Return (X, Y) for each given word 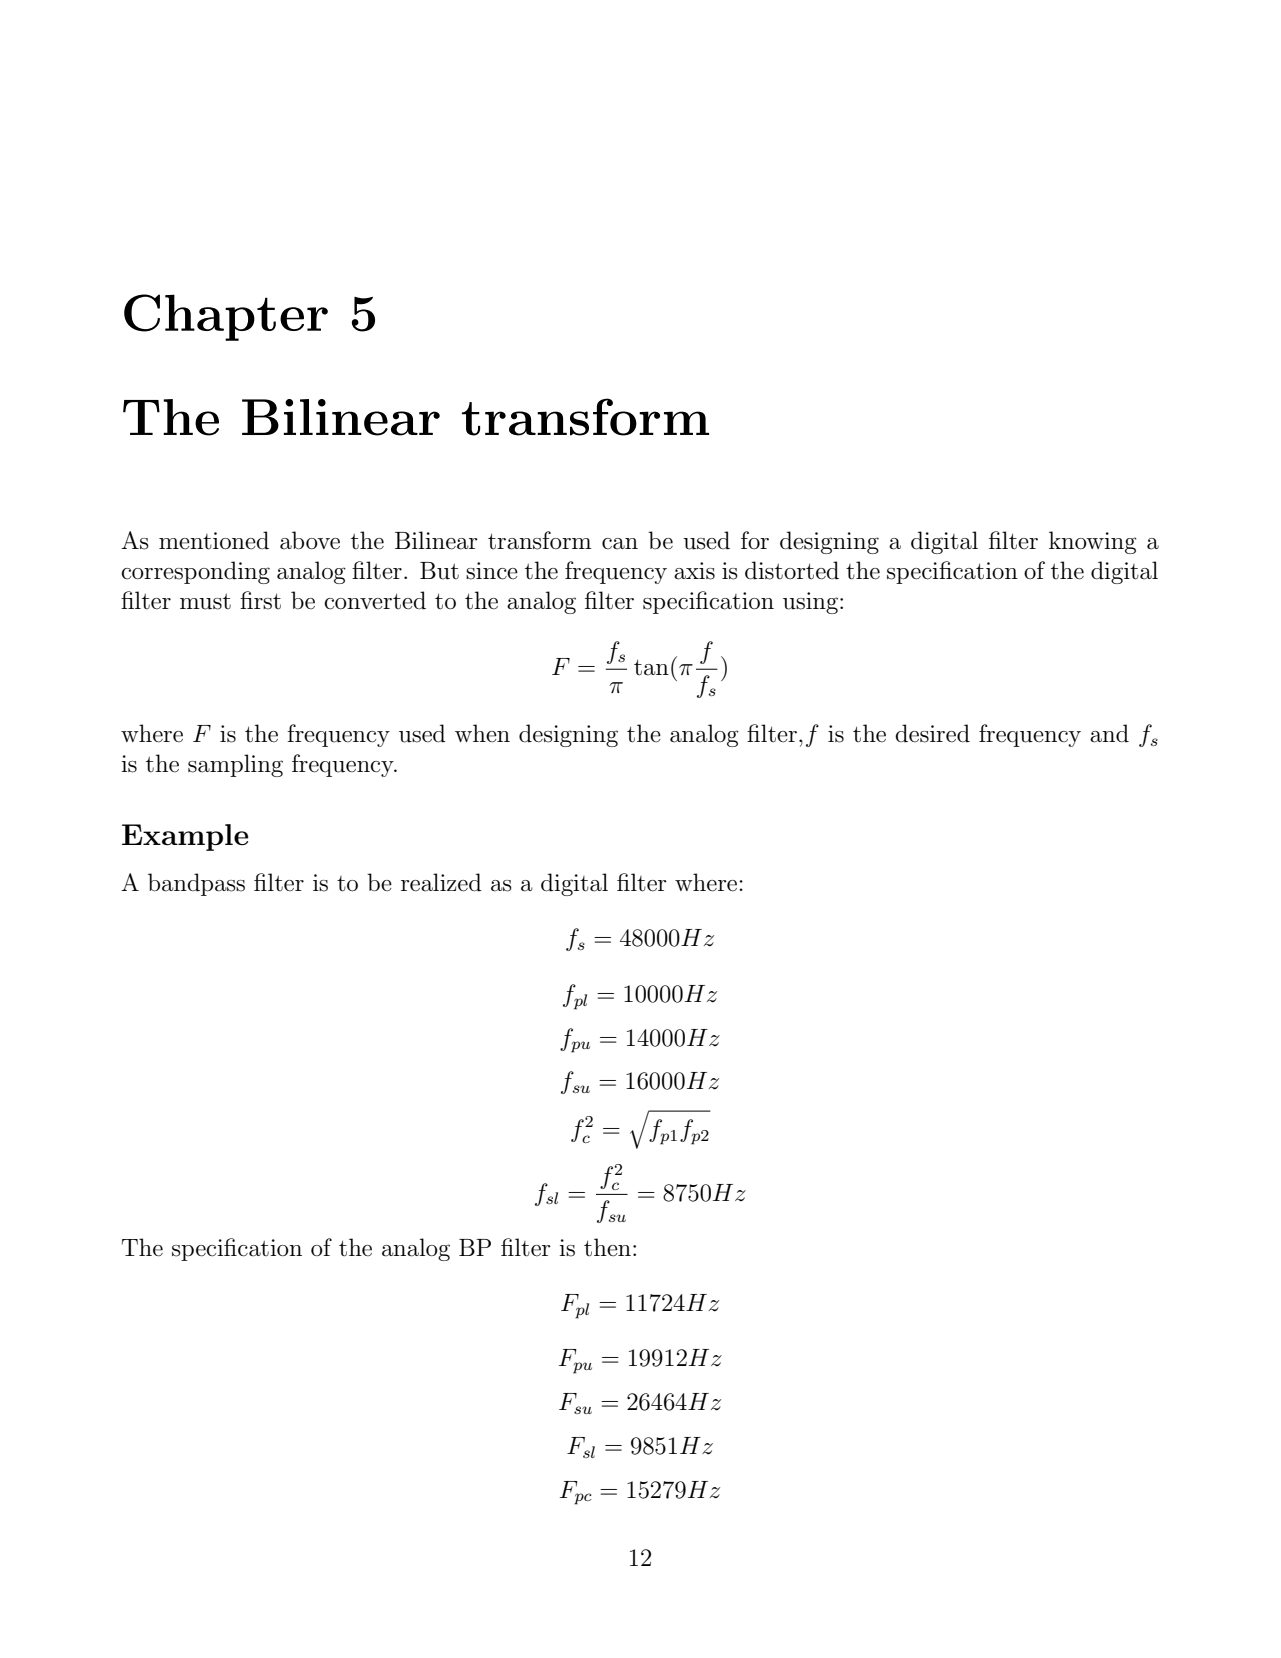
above (310, 540)
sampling (235, 765)
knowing (1093, 542)
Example (185, 837)
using (812, 603)
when (482, 733)
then (607, 1247)
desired (932, 733)
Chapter (226, 317)
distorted (792, 570)
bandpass (196, 884)
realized (441, 882)
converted (375, 600)
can (620, 544)
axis (694, 571)
